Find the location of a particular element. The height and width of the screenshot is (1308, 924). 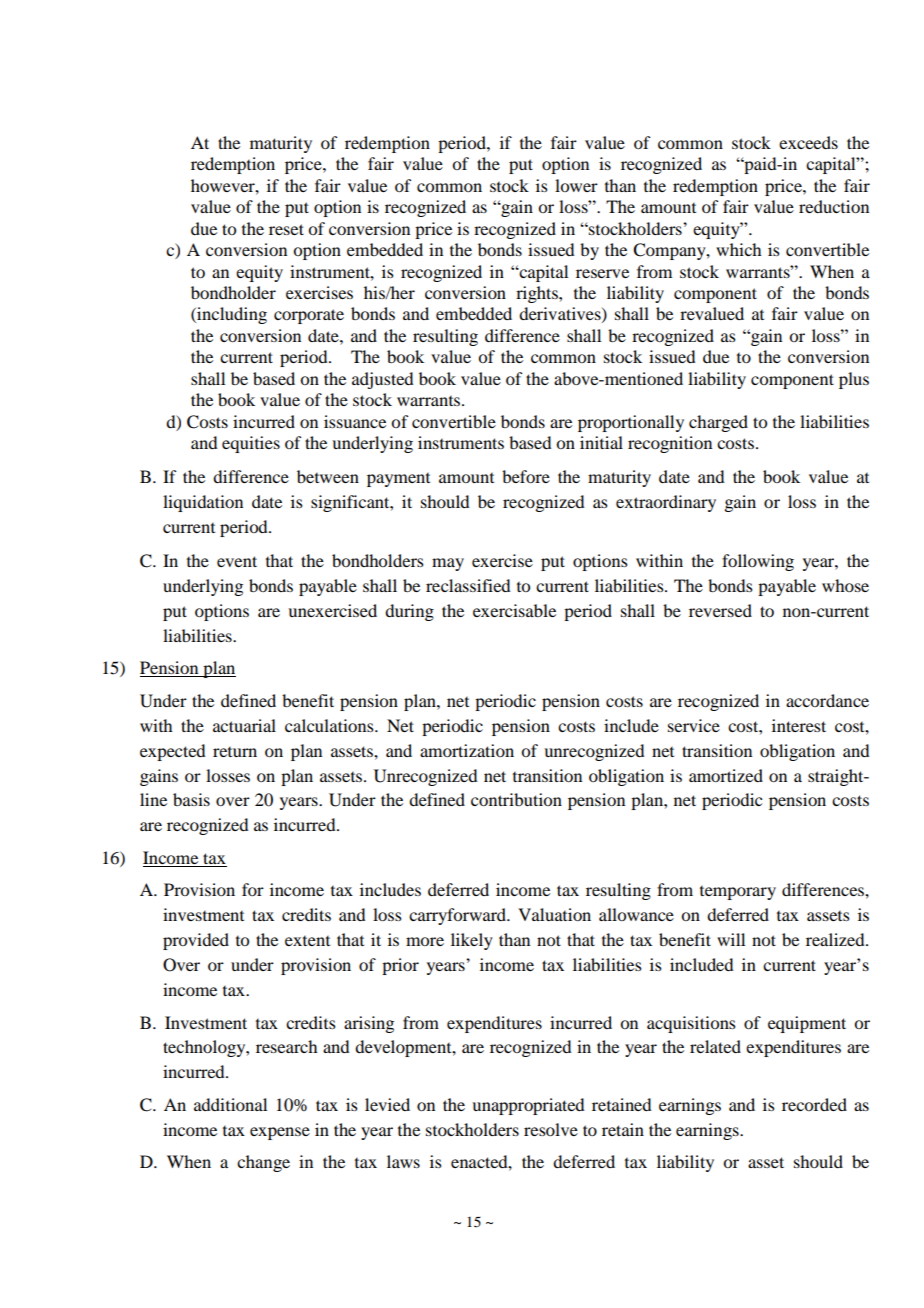

extent is located at coordinates (307, 941).
